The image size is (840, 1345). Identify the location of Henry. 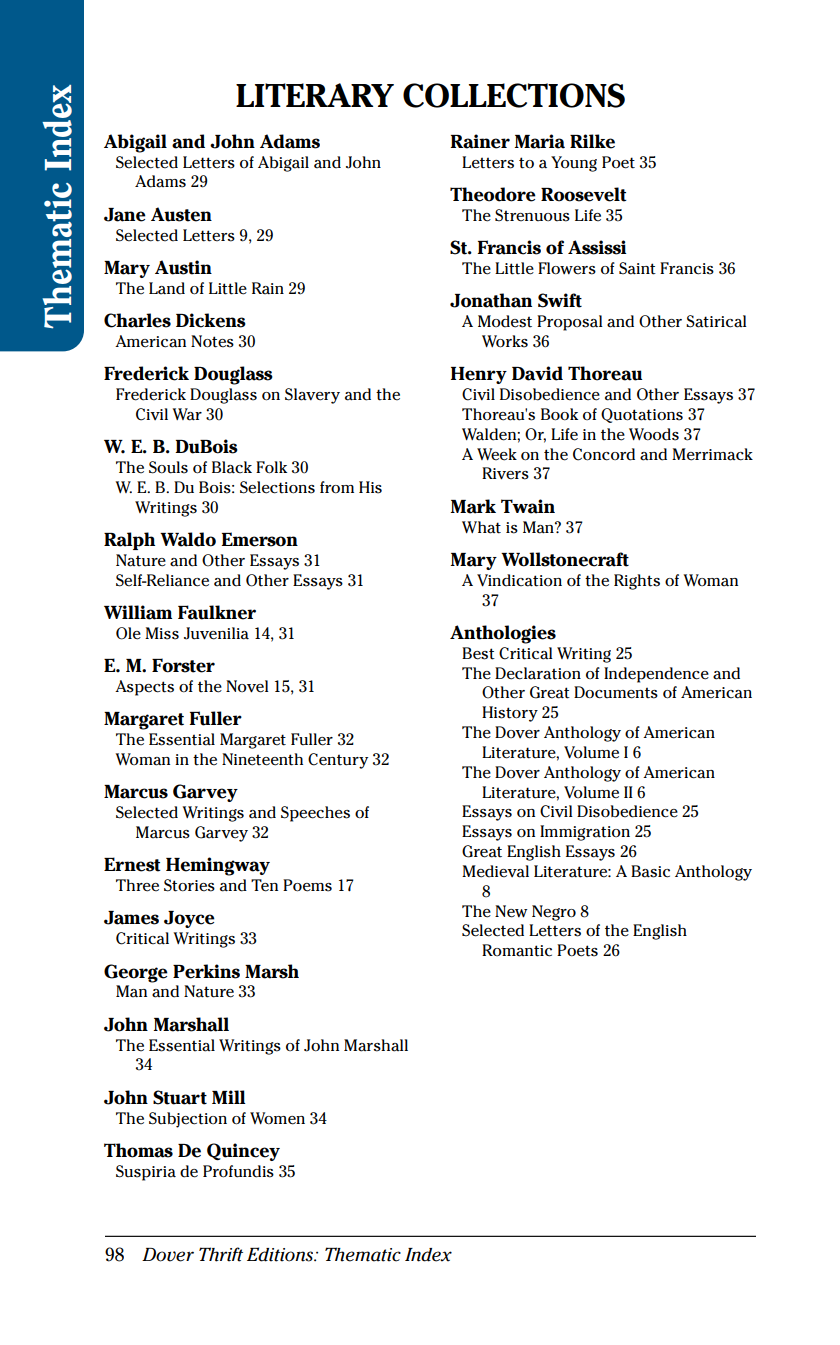
(479, 375).
